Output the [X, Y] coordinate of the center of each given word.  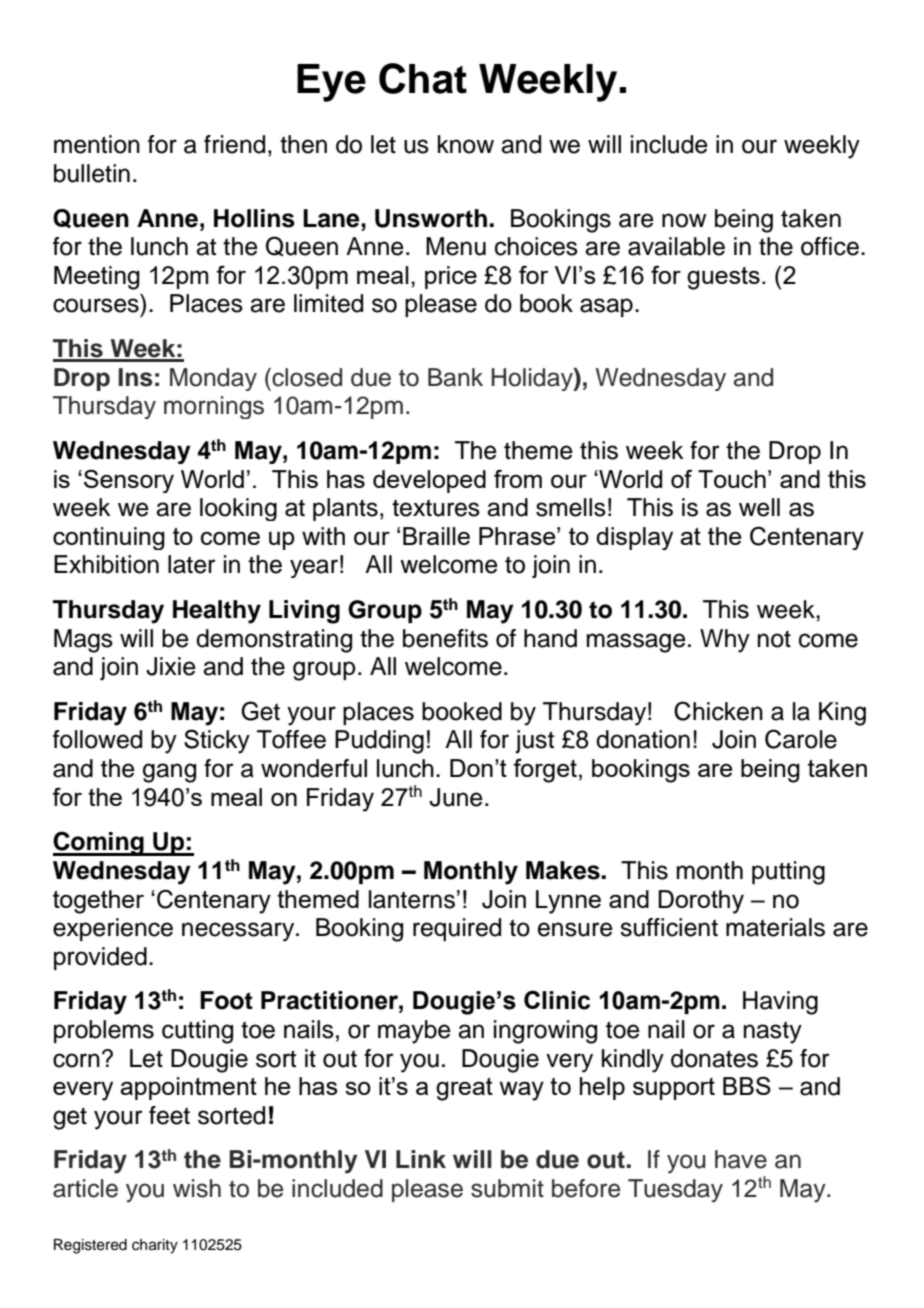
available [676, 246]
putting [788, 873]
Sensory [129, 481]
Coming [99, 843]
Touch [732, 479]
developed [429, 481]
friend [234, 144]
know [466, 144]
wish [197, 1188]
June [456, 797]
